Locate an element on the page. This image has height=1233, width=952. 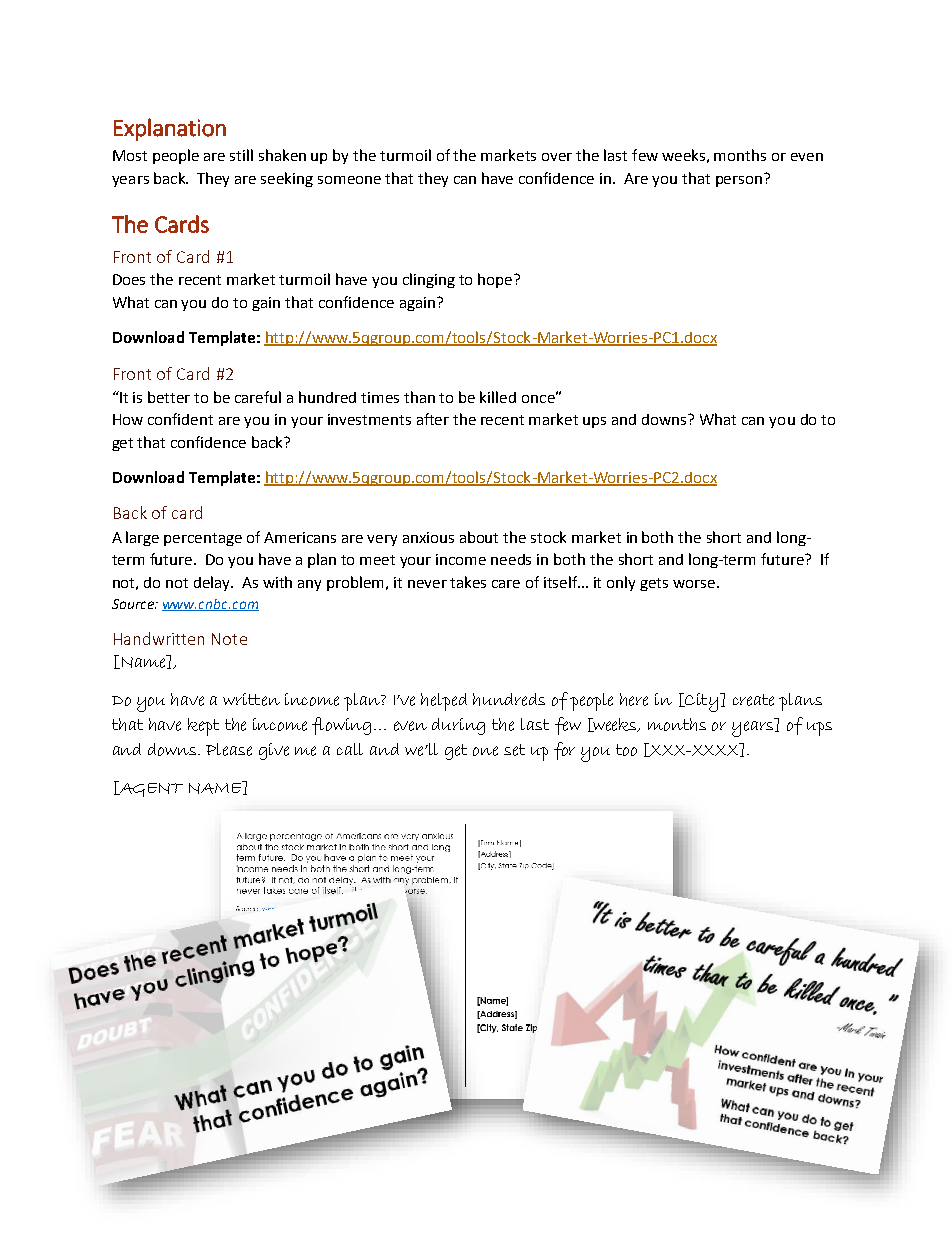
worse is located at coordinates (694, 584).
